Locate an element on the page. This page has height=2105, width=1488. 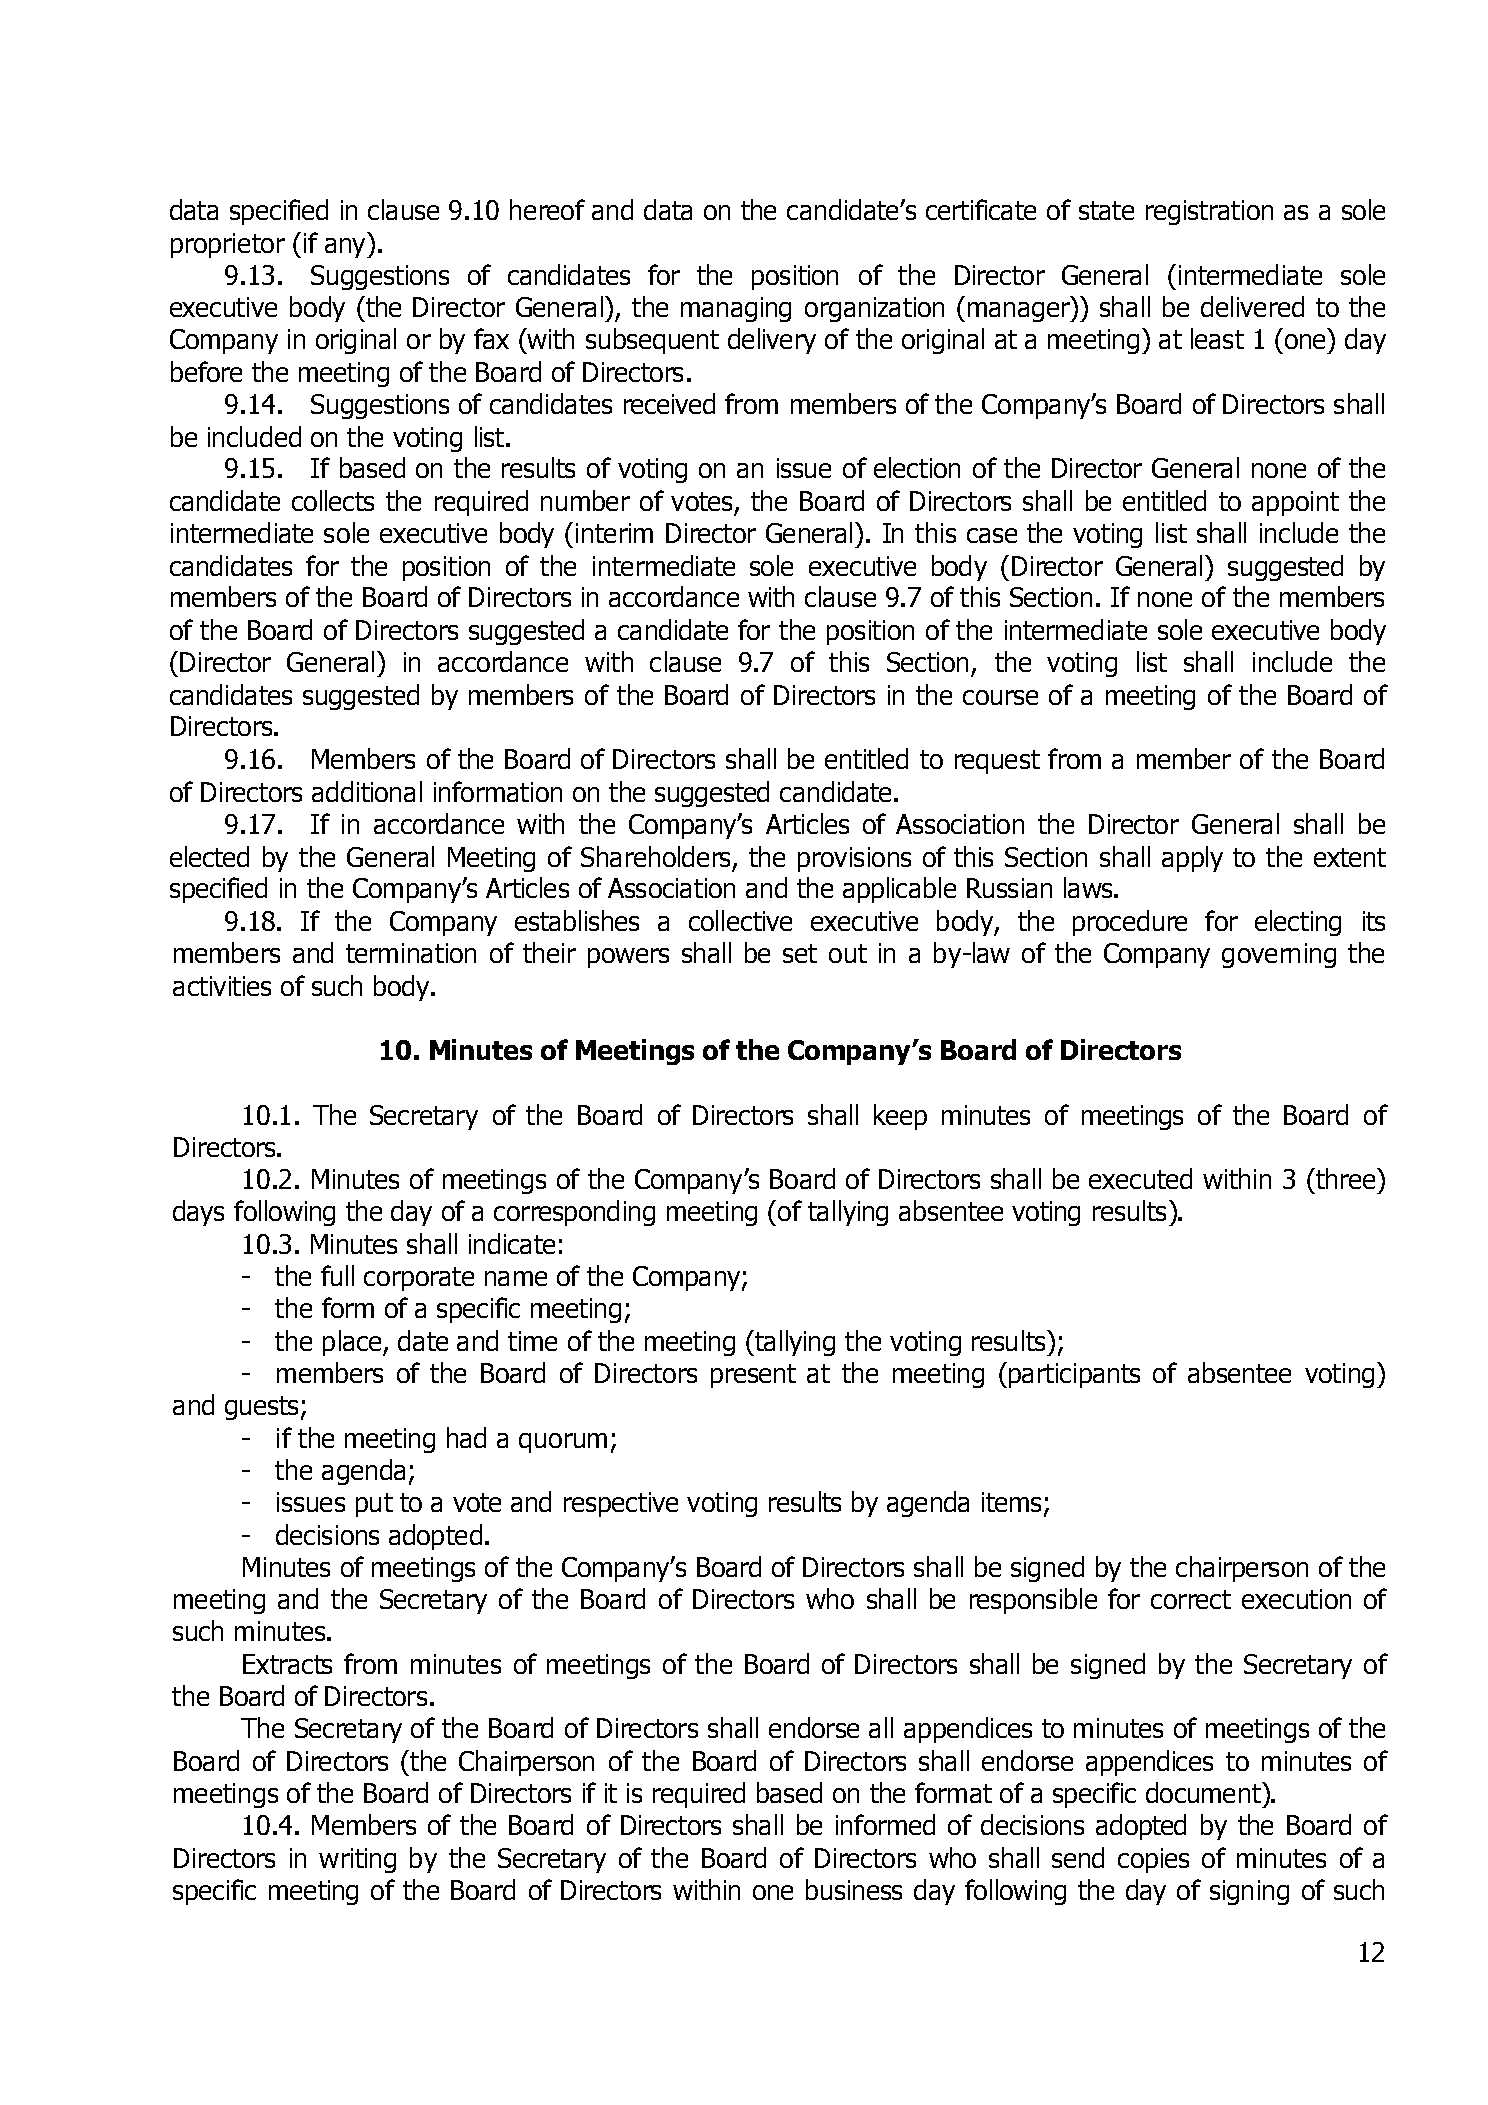
delivered is located at coordinates (1252, 306).
